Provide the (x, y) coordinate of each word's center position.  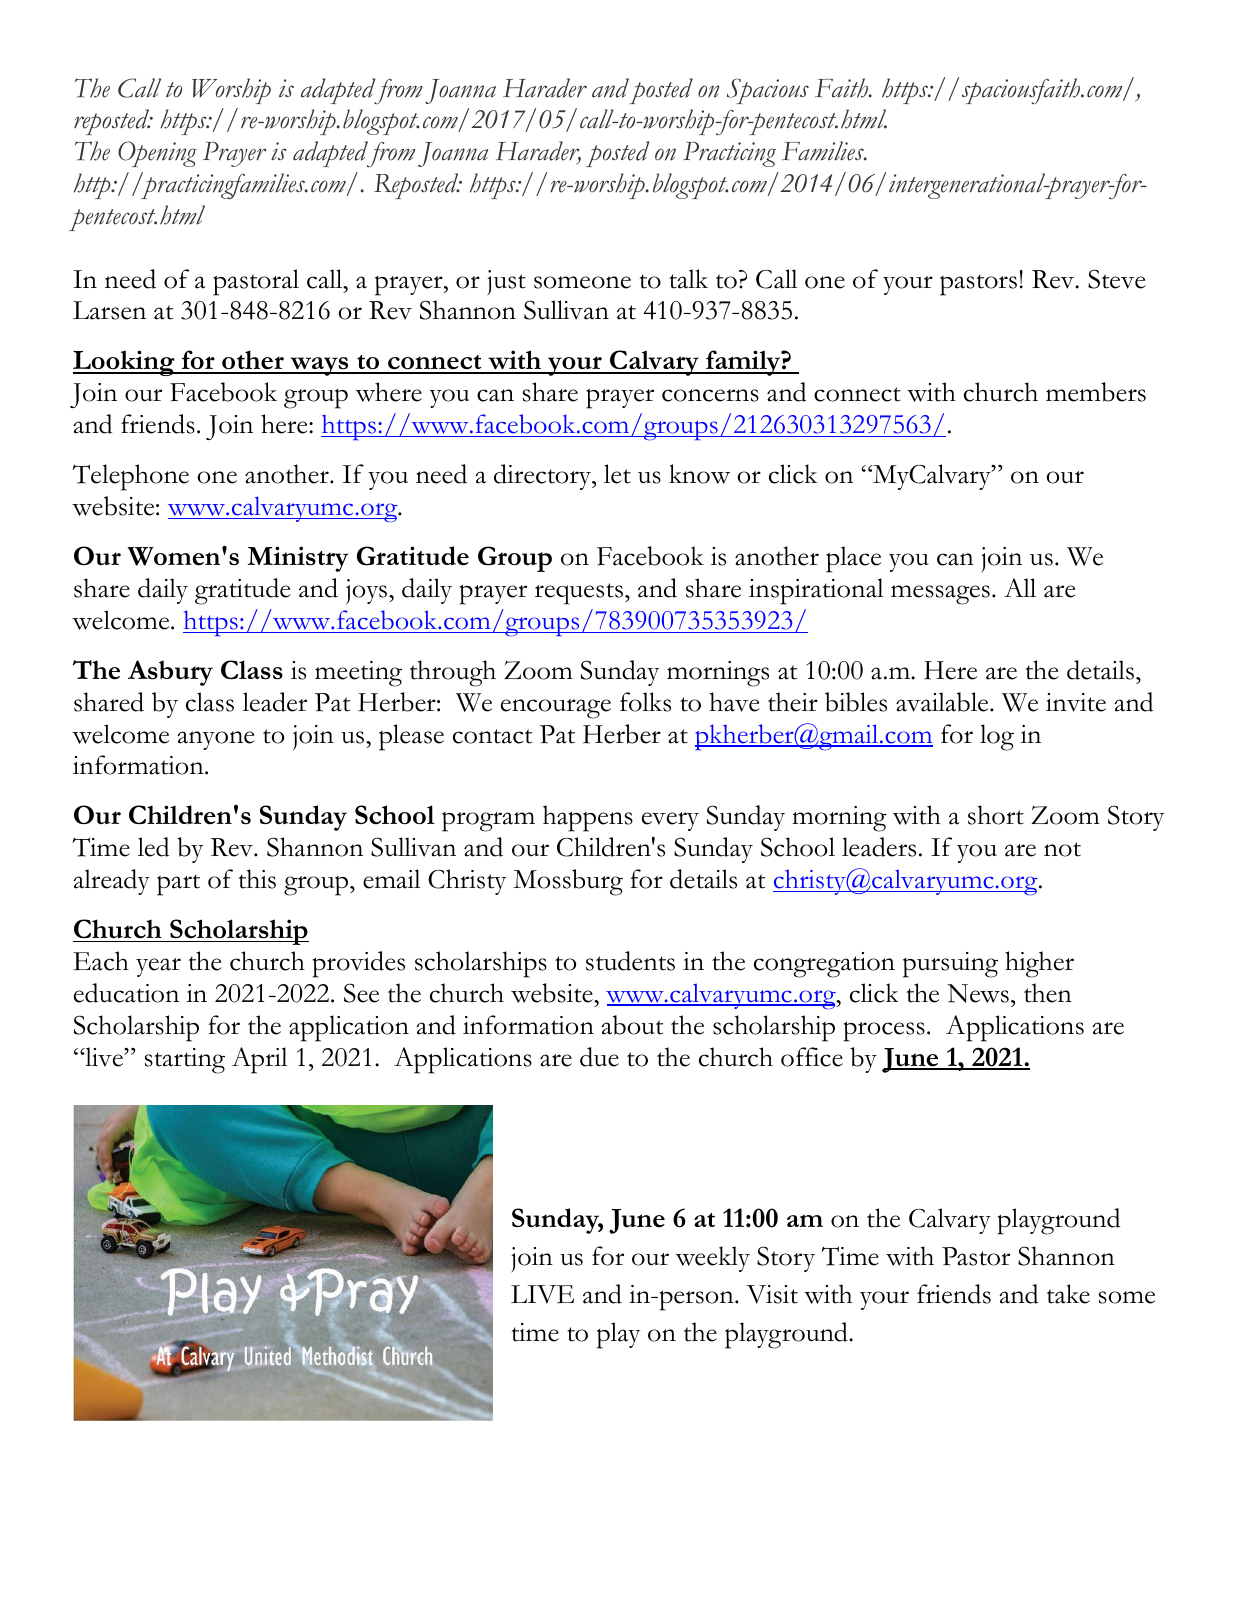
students (630, 961)
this (257, 879)
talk (688, 279)
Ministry (298, 559)
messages (940, 595)
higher (1039, 964)
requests (579, 594)
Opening (157, 154)
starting (185, 1061)
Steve (1117, 279)
